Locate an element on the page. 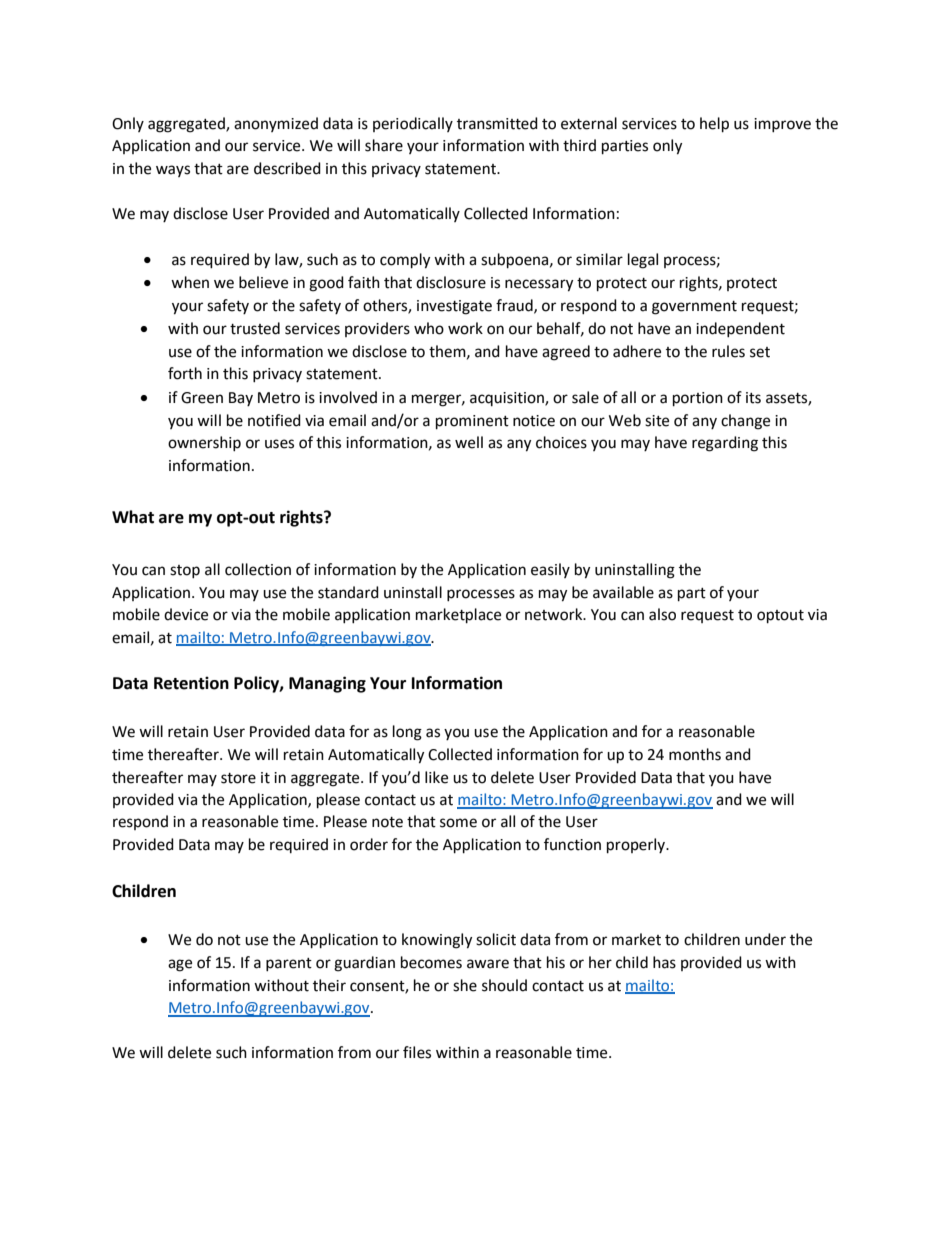 This page has height=1233, width=952. stop is located at coordinates (185, 571).
